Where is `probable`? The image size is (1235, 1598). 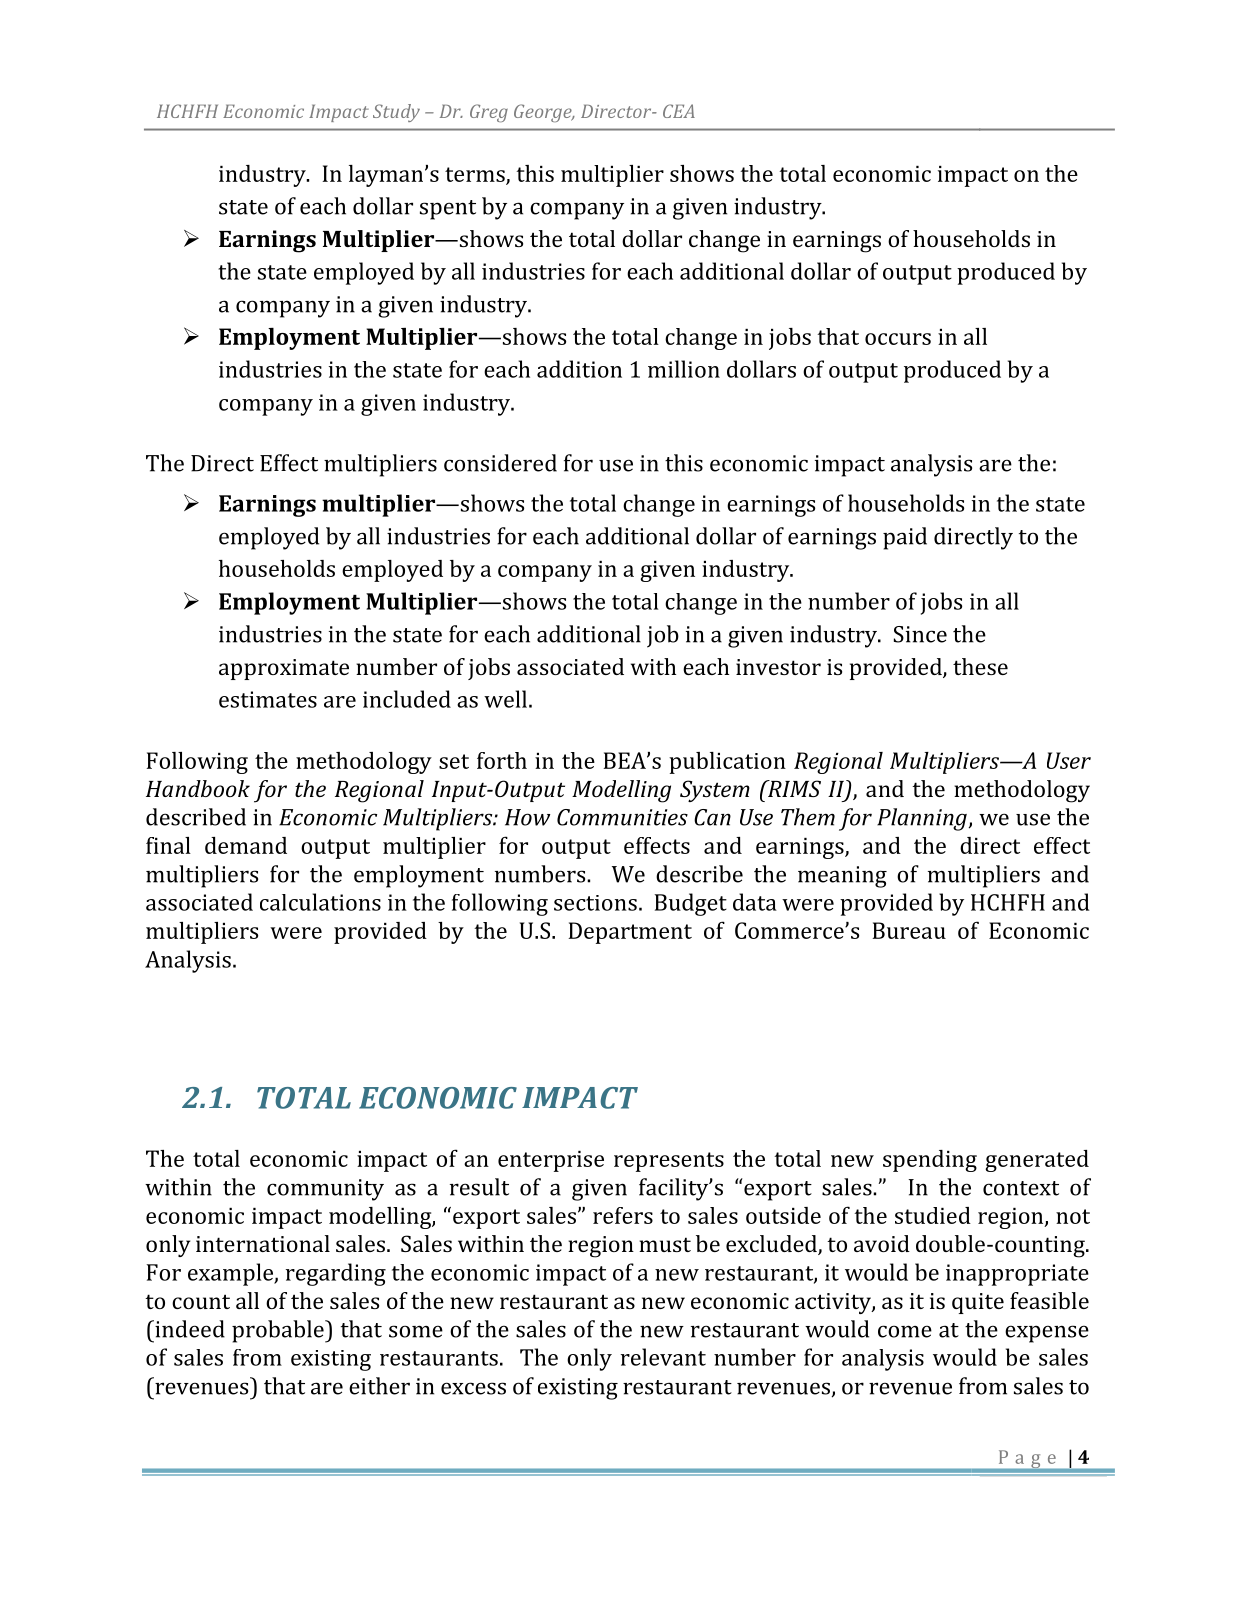
probable is located at coordinates (279, 1331).
